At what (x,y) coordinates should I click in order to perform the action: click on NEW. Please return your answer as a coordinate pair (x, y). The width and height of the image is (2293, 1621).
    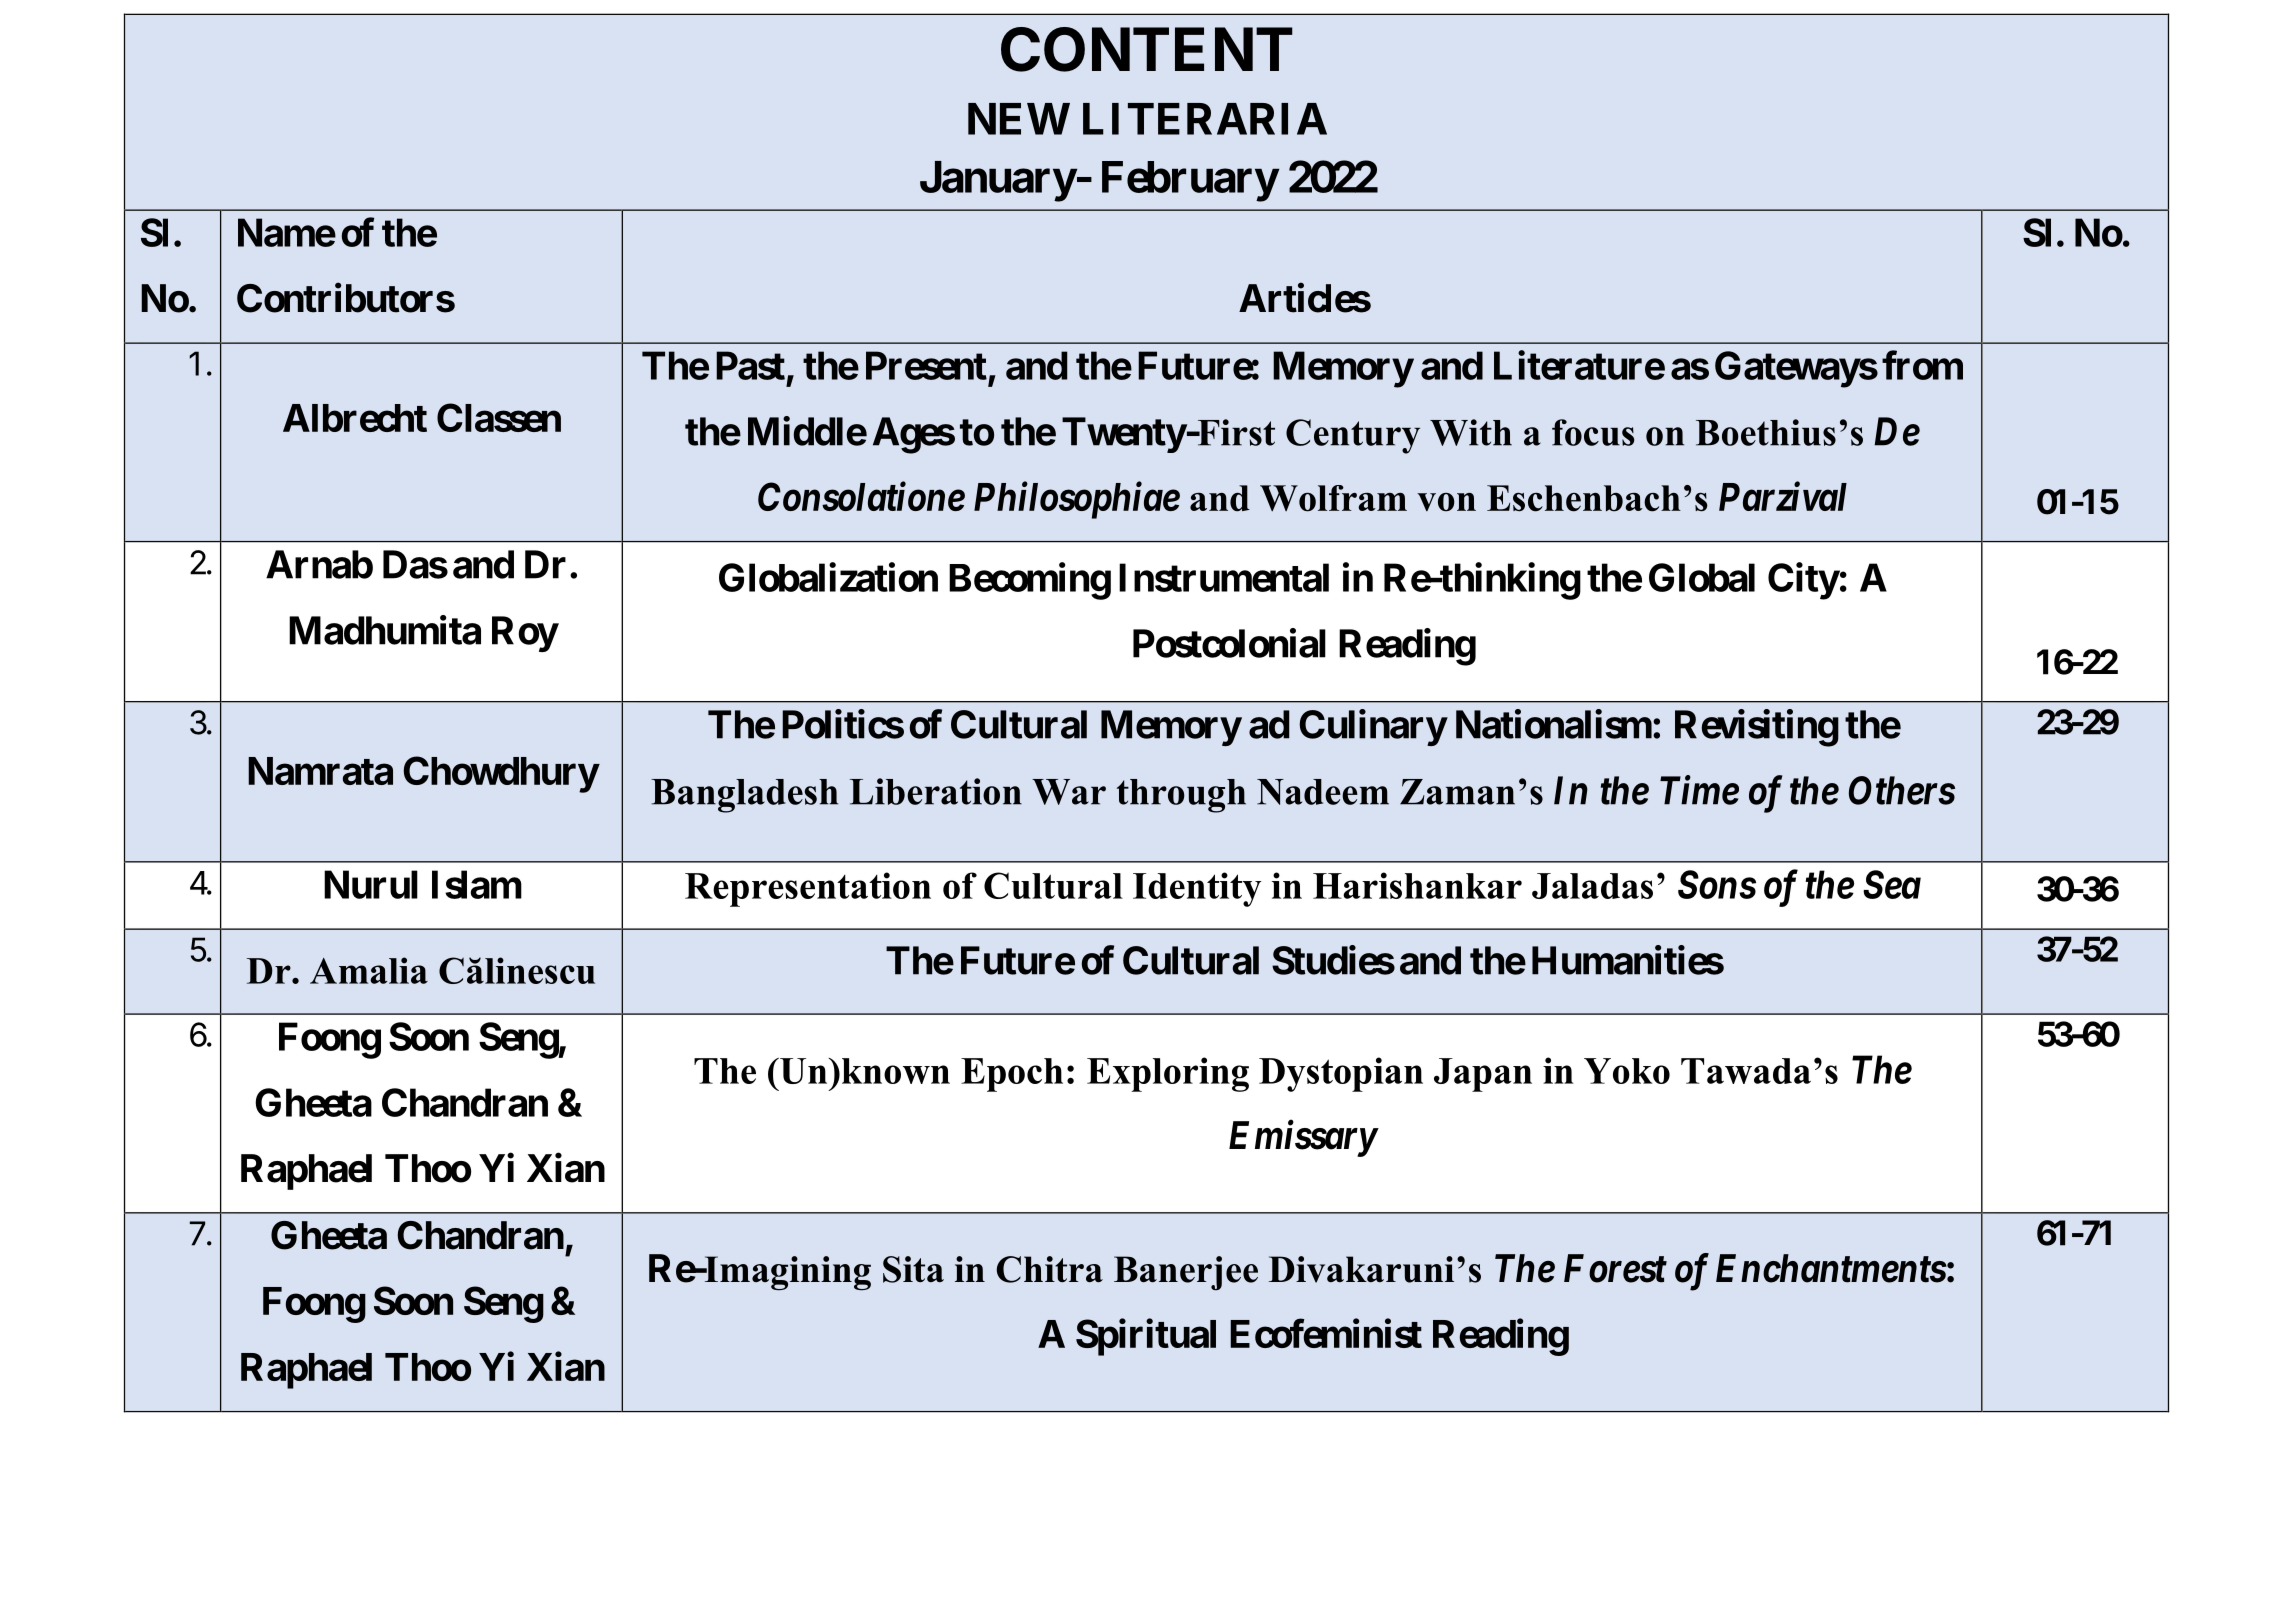
    Looking at the image, I should click on (1019, 119).
